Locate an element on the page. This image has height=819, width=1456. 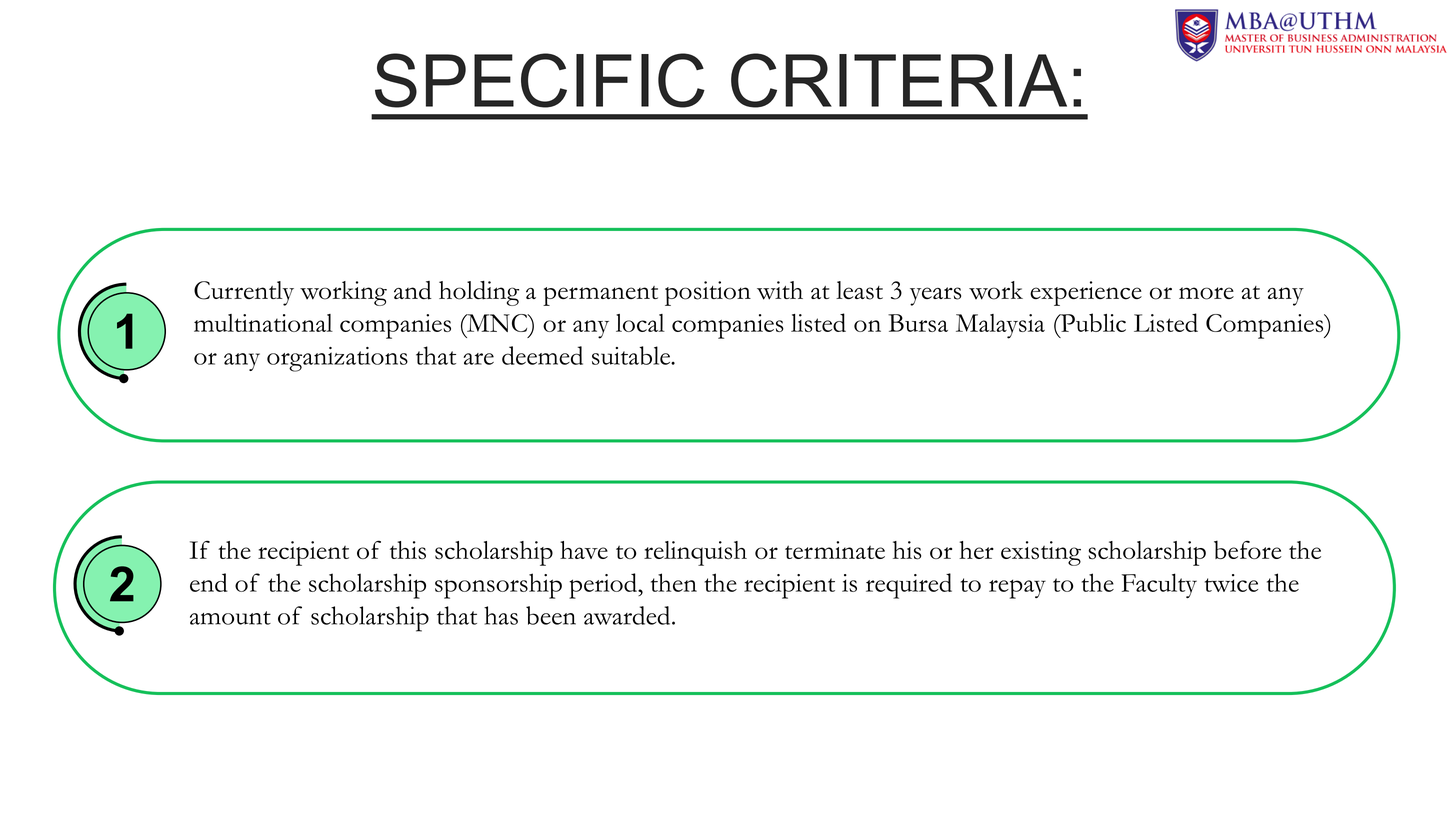
with is located at coordinates (780, 290).
